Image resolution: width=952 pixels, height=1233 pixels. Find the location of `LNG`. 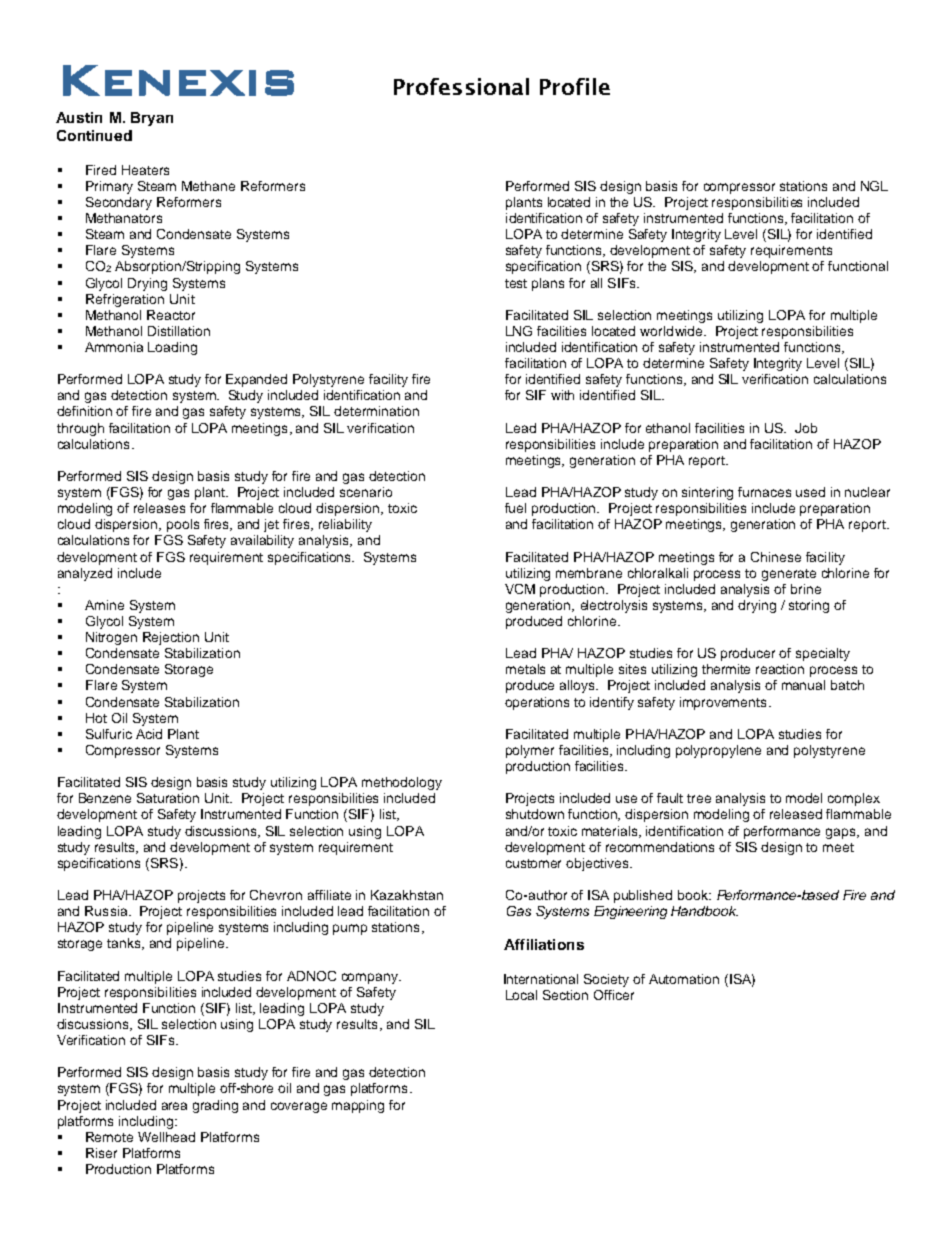

LNG is located at coordinates (519, 331).
